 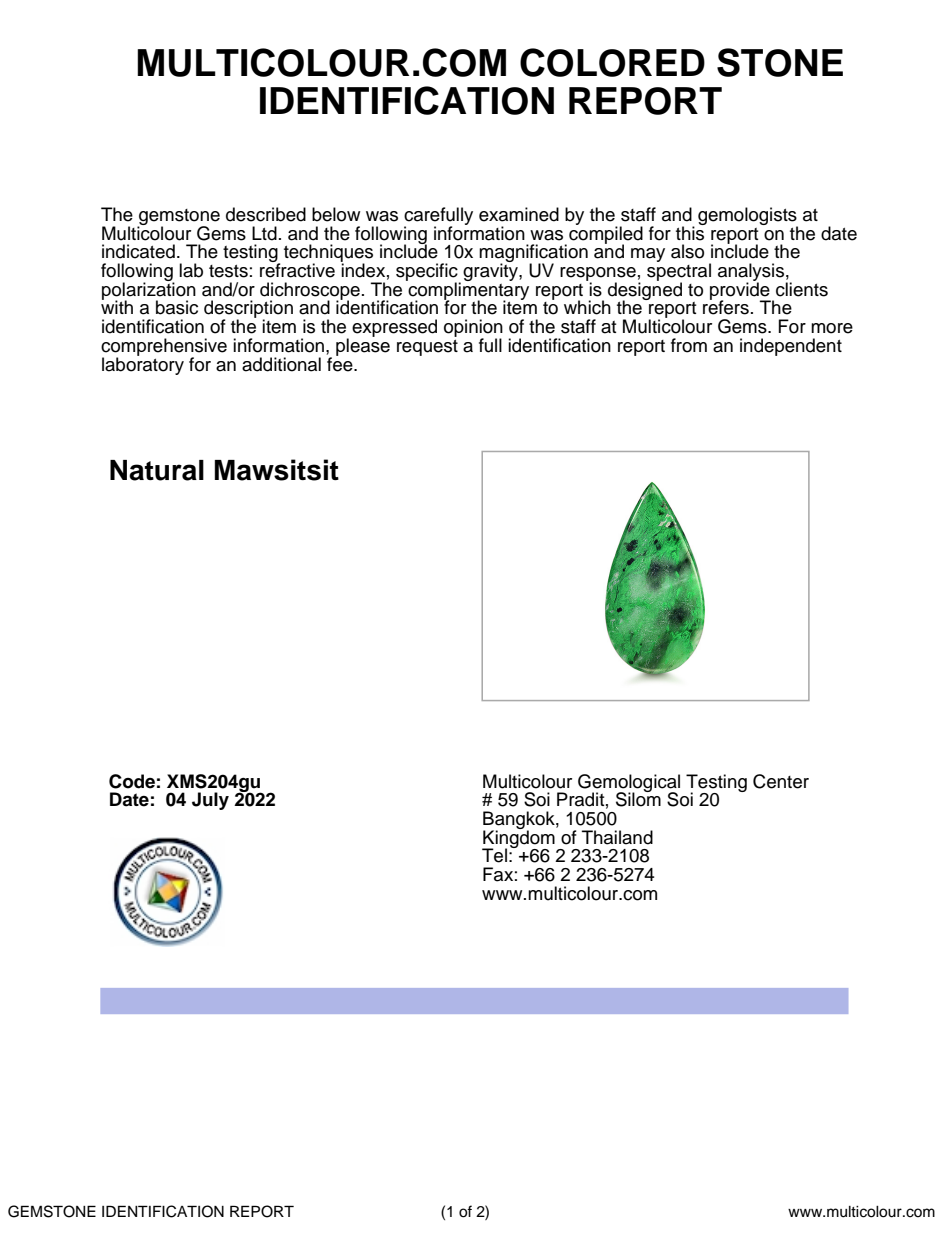 I want to click on request, so click(x=427, y=348).
